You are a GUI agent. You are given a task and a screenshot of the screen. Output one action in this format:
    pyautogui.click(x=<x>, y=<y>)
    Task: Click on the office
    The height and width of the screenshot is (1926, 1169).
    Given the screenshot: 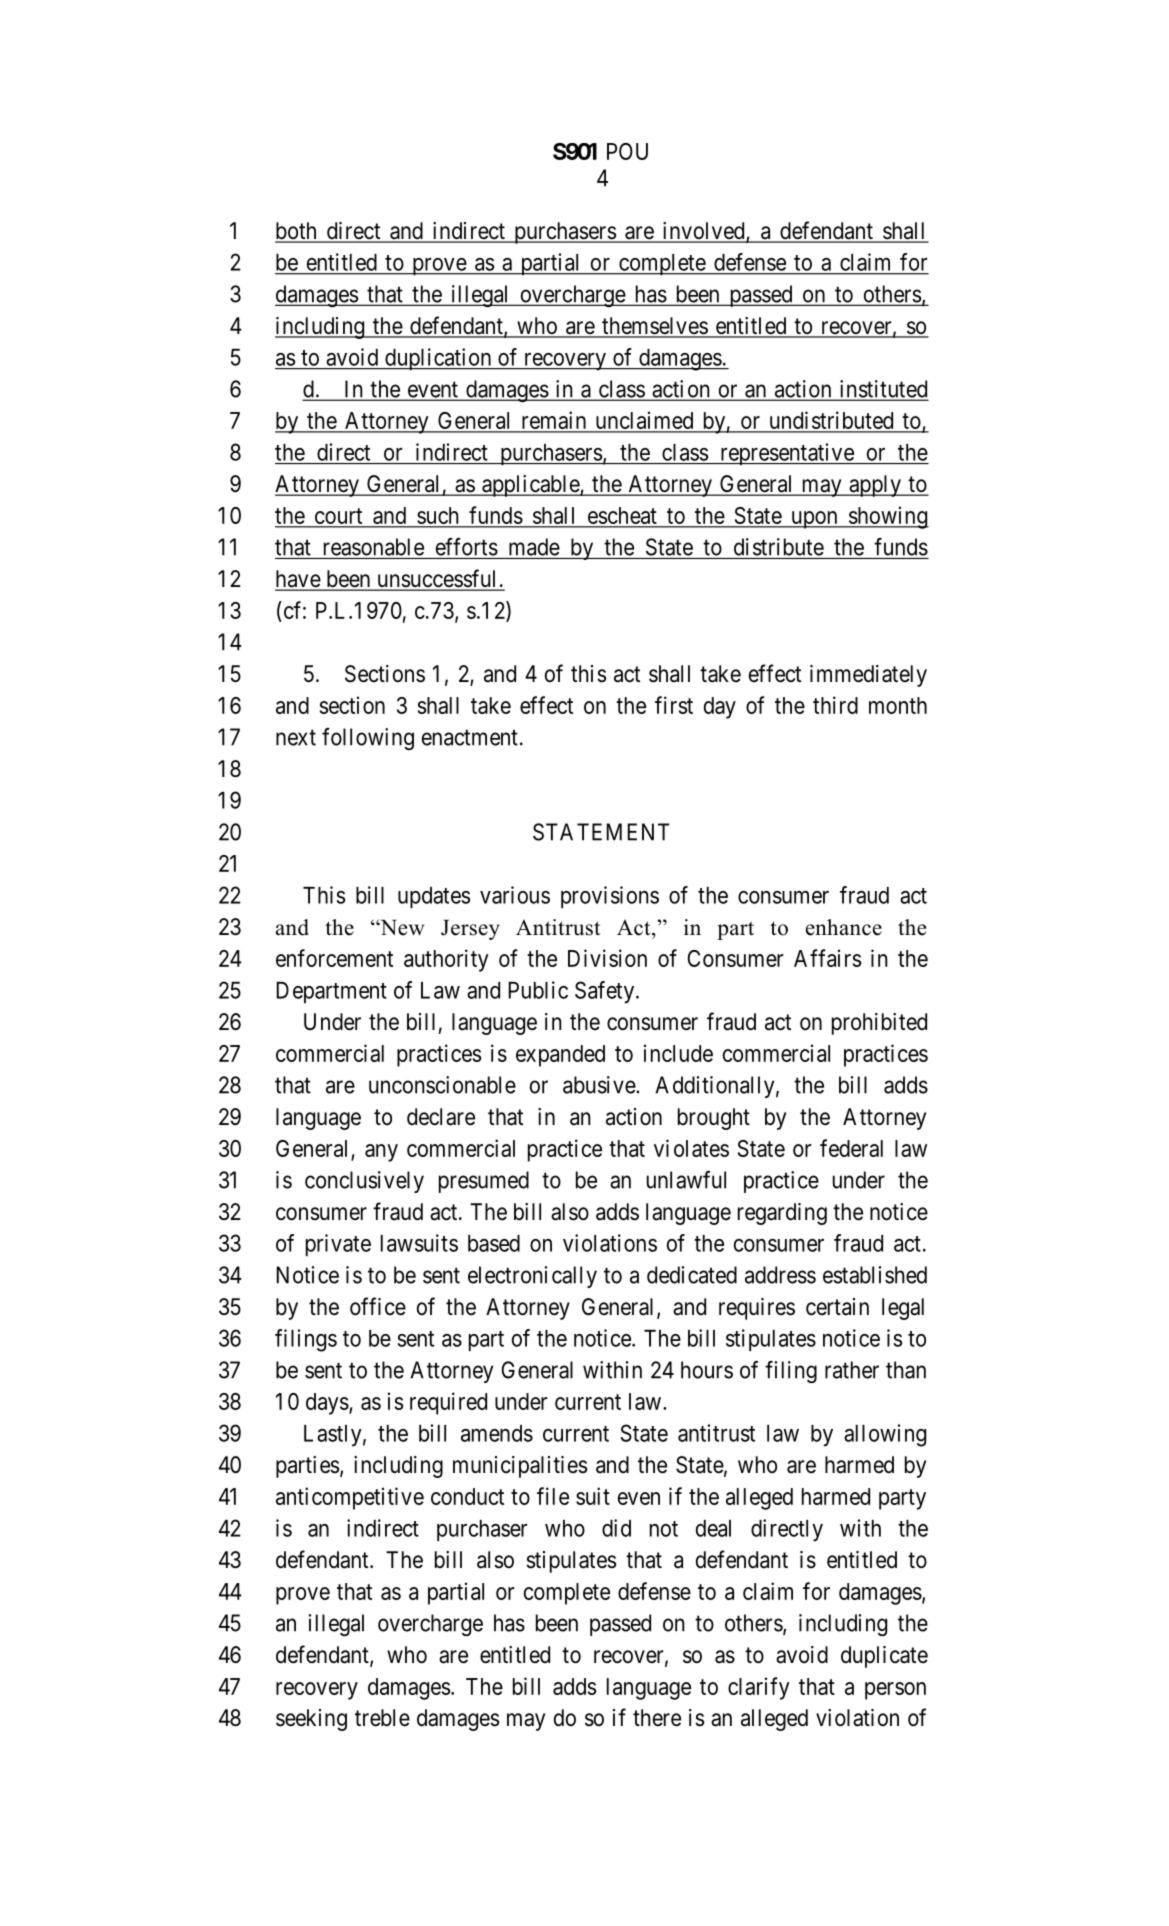 What is the action you would take?
    pyautogui.click(x=378, y=1306)
